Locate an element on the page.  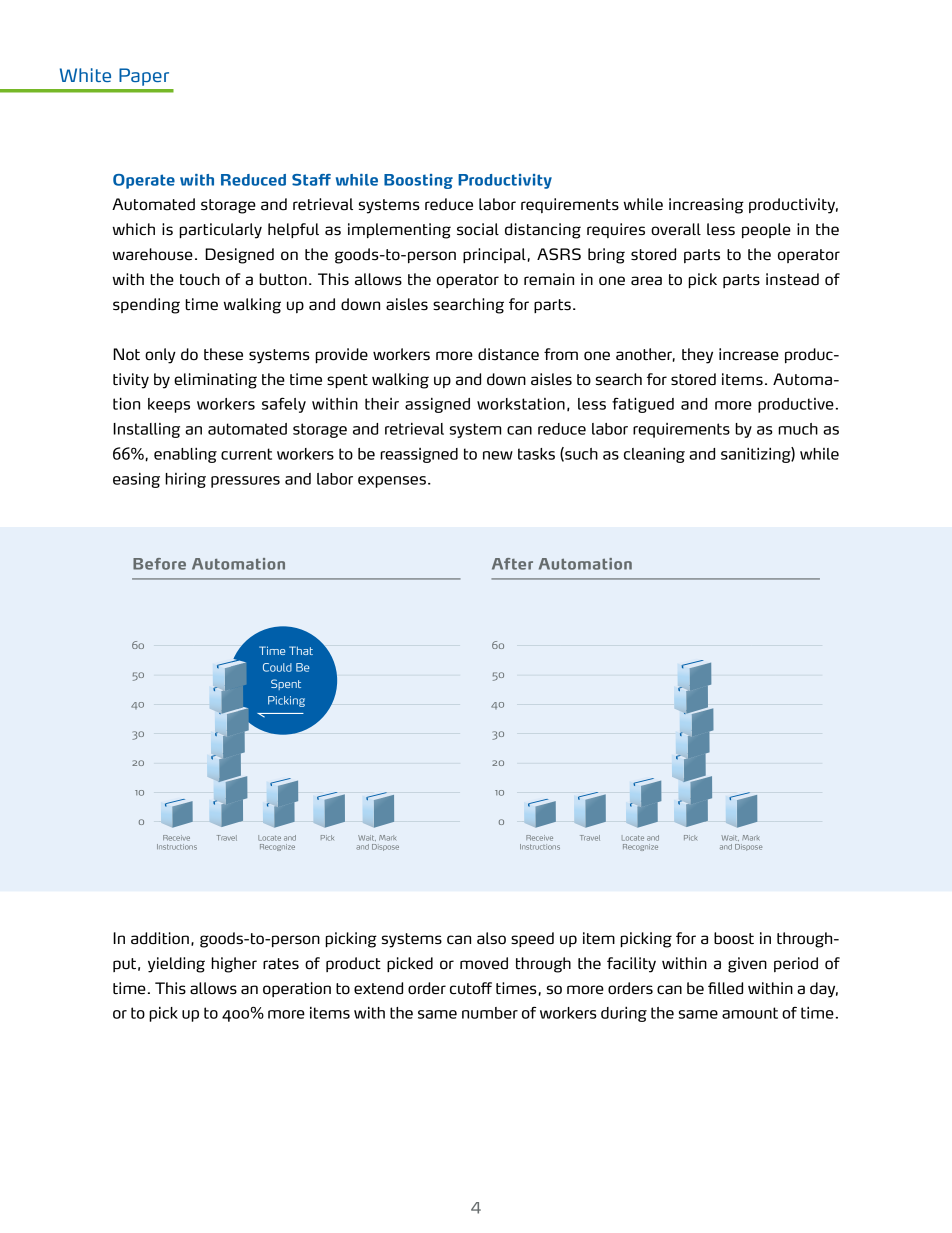
That is located at coordinates (301, 650).
